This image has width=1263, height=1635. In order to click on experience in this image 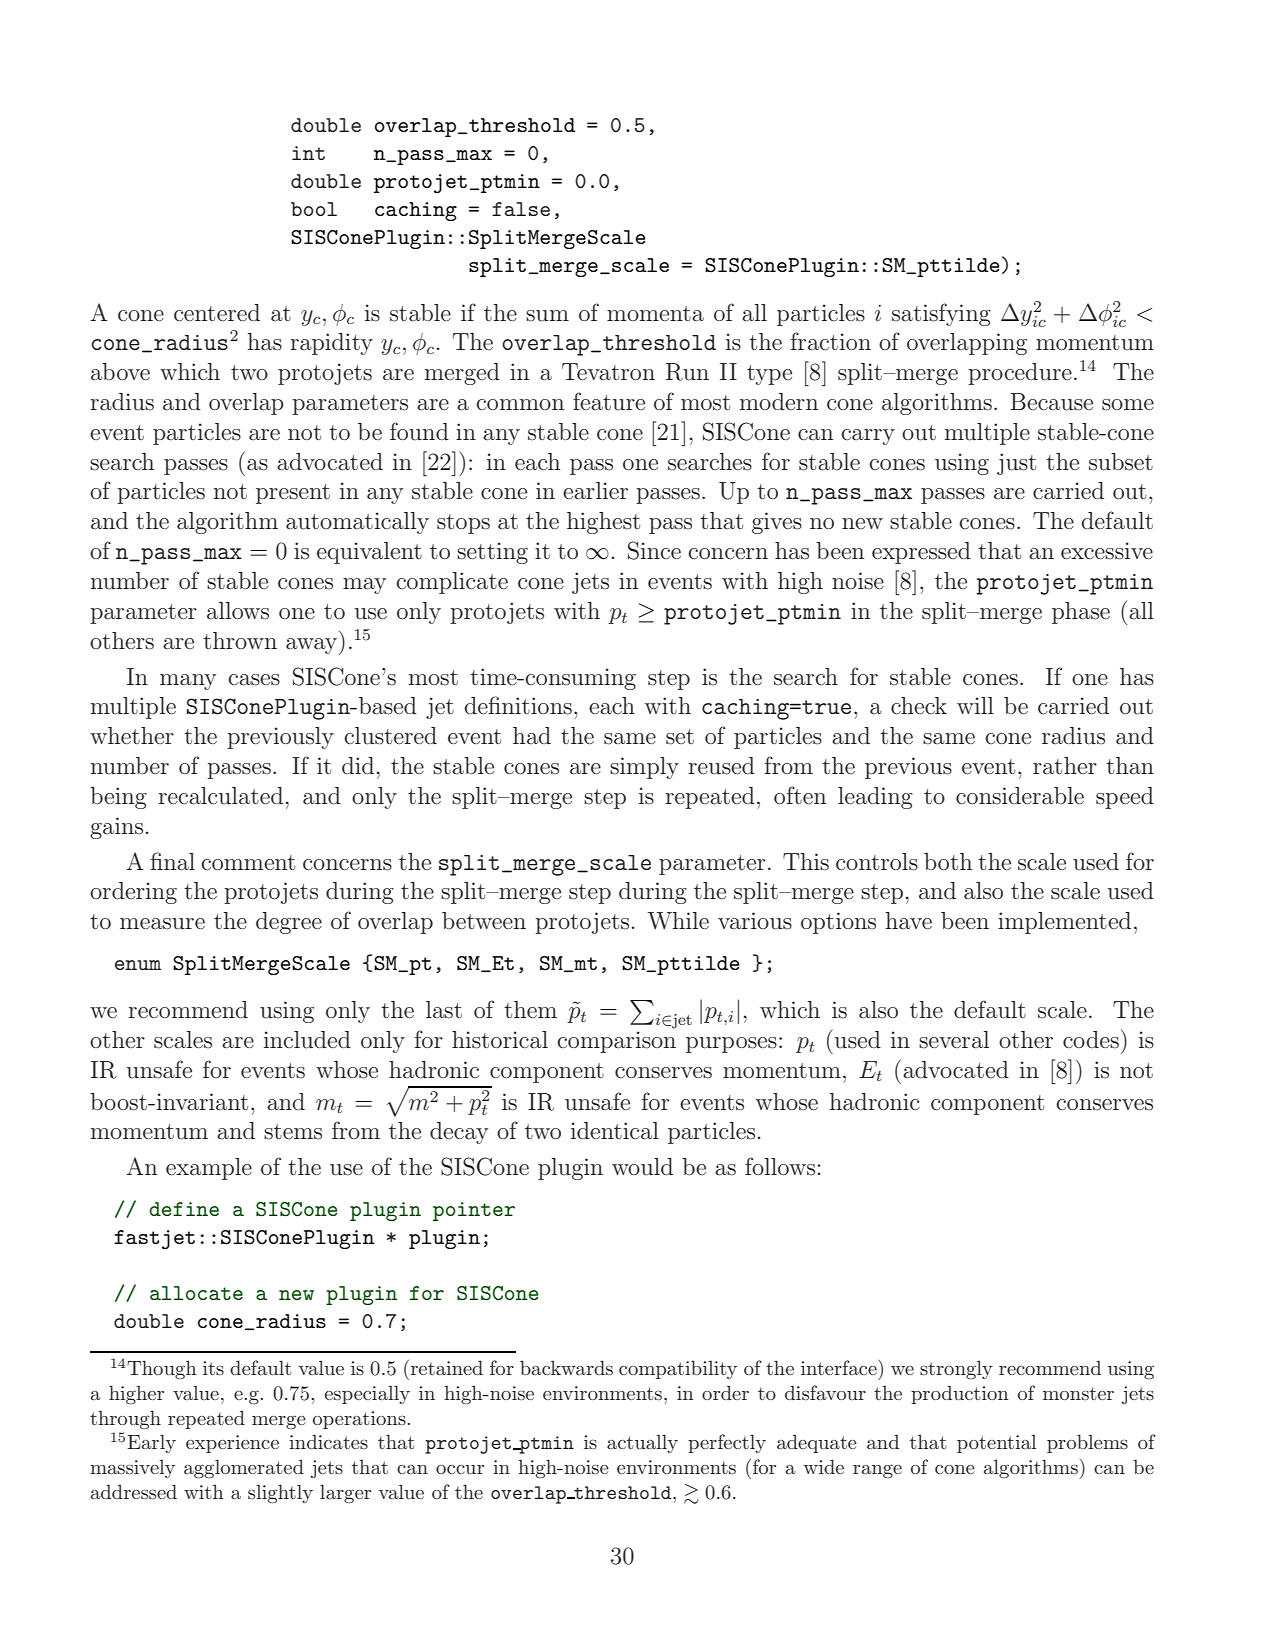, I will do `click(232, 1444)`.
